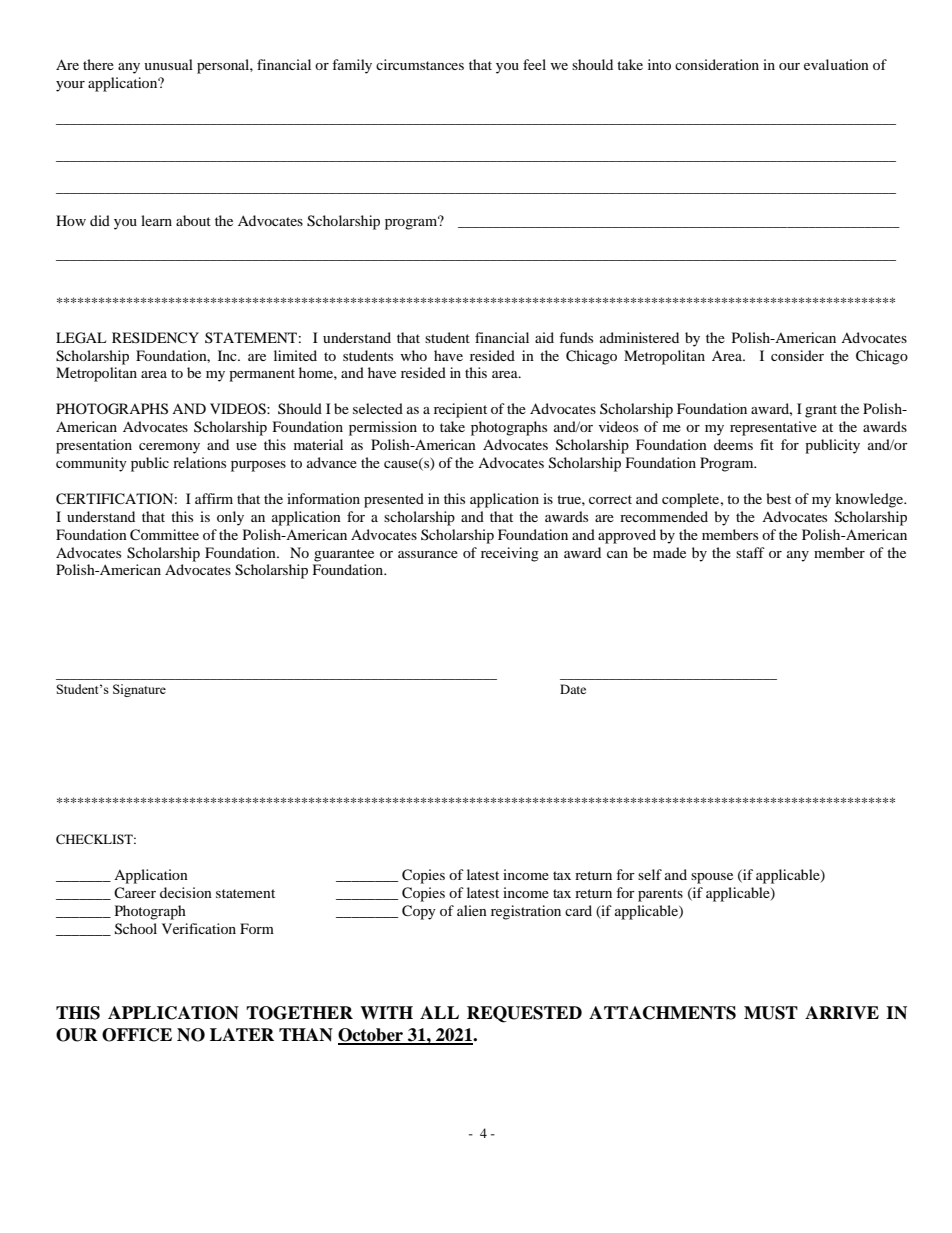 The image size is (952, 1233). Describe the element at coordinates (836, 64) in the screenshot. I see `evaluation` at that location.
